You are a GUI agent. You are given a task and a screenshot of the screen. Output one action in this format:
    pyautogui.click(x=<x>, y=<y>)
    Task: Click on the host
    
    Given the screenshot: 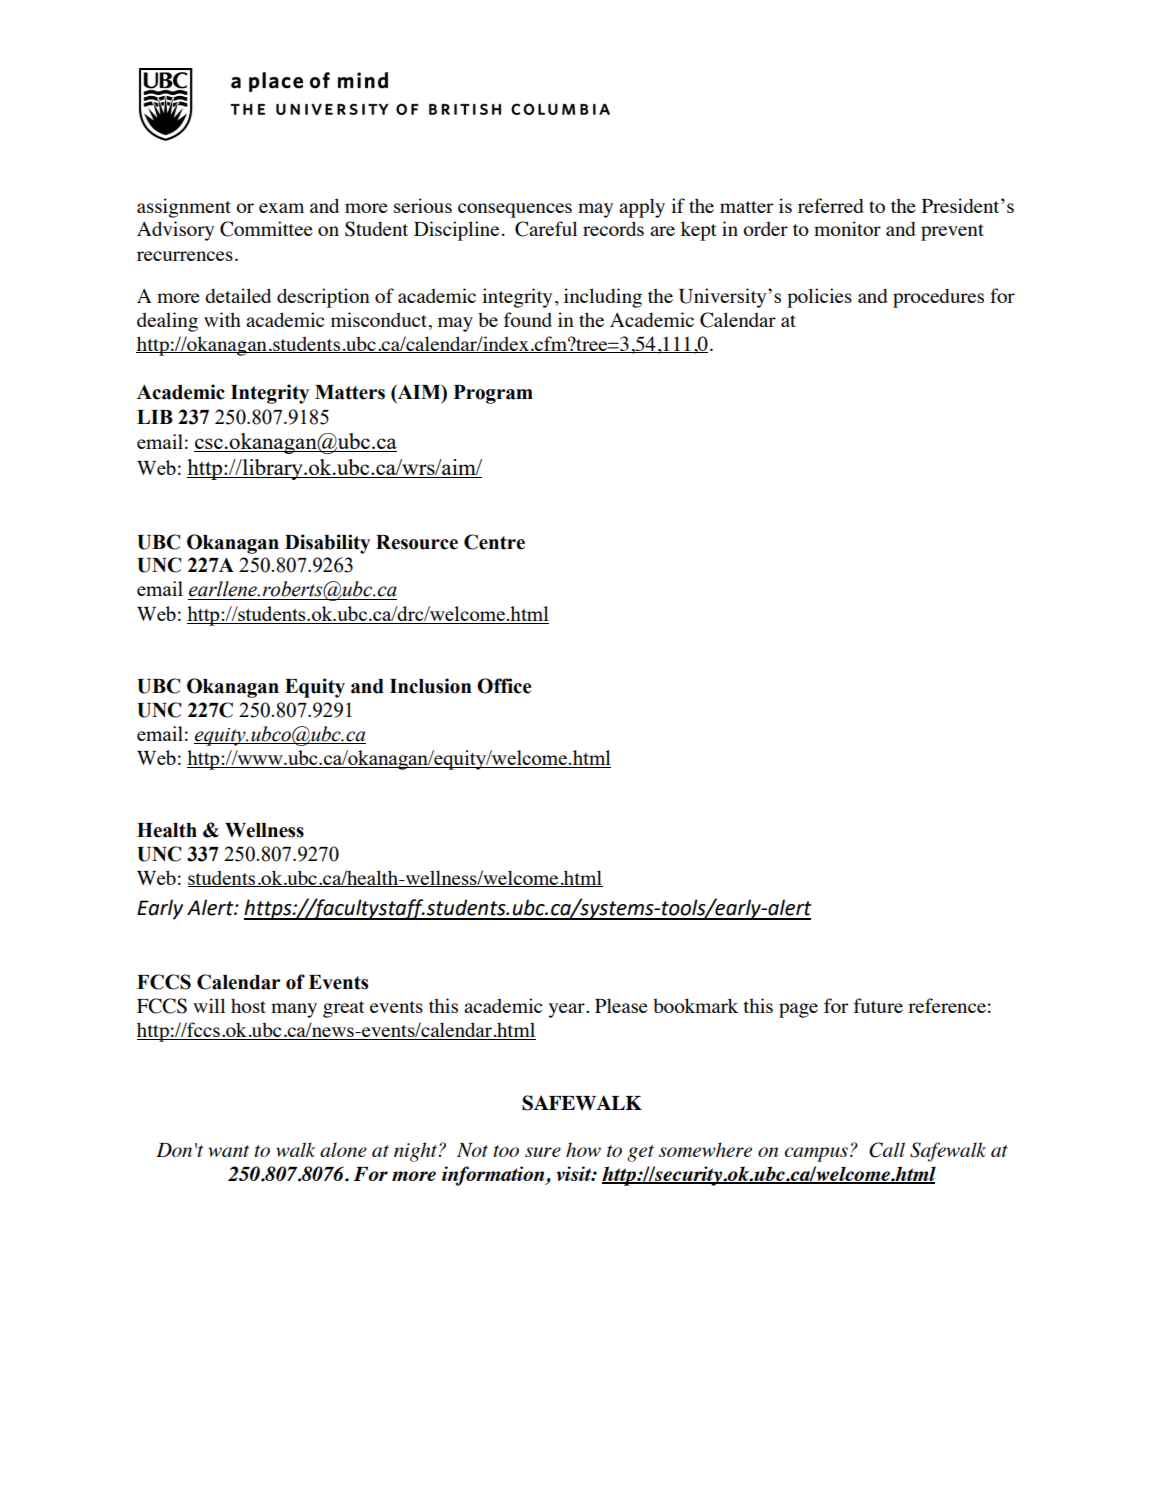 What is the action you would take?
    pyautogui.click(x=248, y=1005)
